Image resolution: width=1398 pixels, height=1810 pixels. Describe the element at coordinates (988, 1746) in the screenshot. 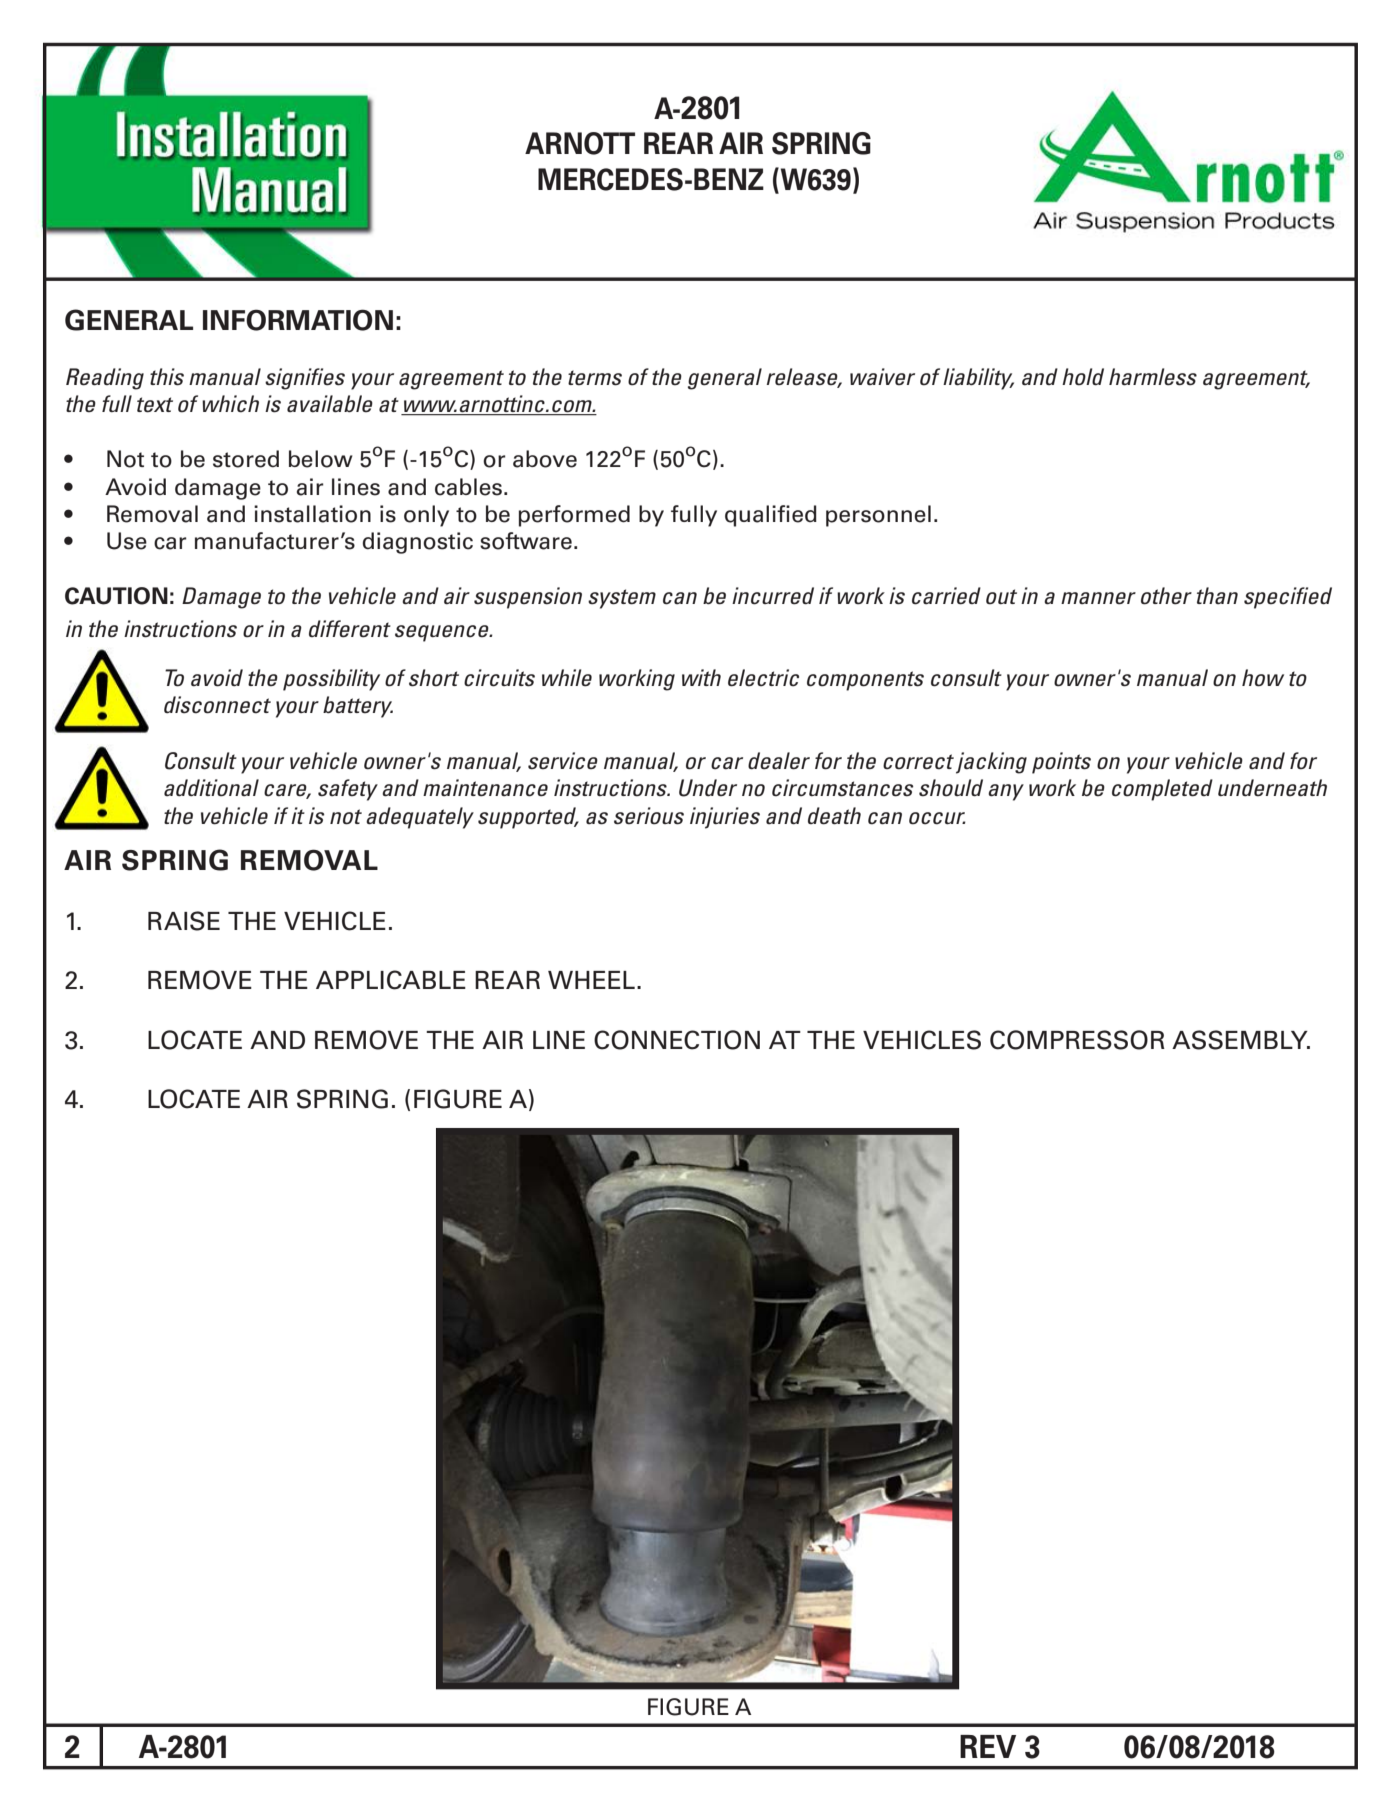

I see `REV` at that location.
